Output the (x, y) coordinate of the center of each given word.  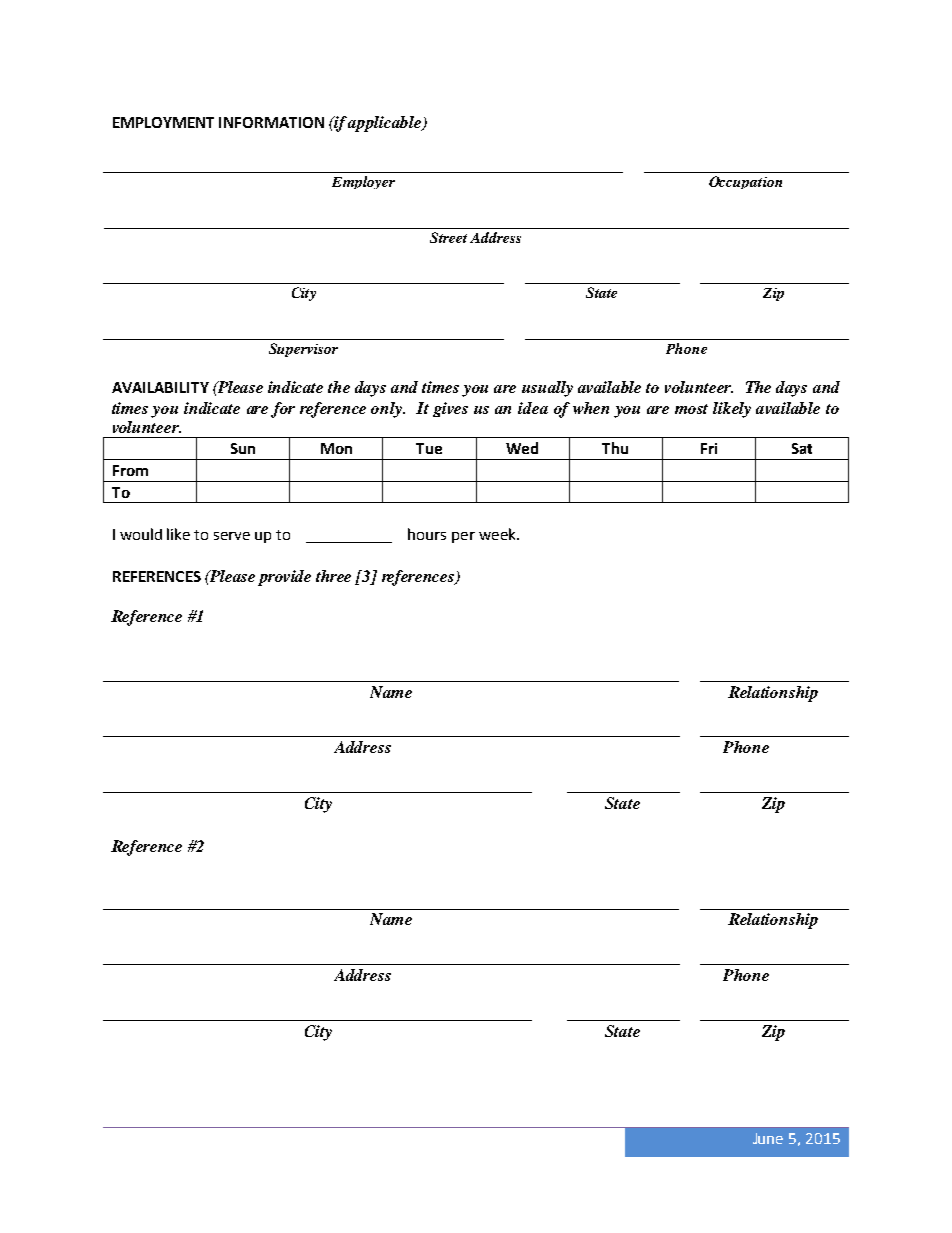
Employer (363, 182)
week (498, 534)
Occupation (745, 182)
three (333, 576)
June (768, 1138)
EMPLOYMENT (163, 122)
